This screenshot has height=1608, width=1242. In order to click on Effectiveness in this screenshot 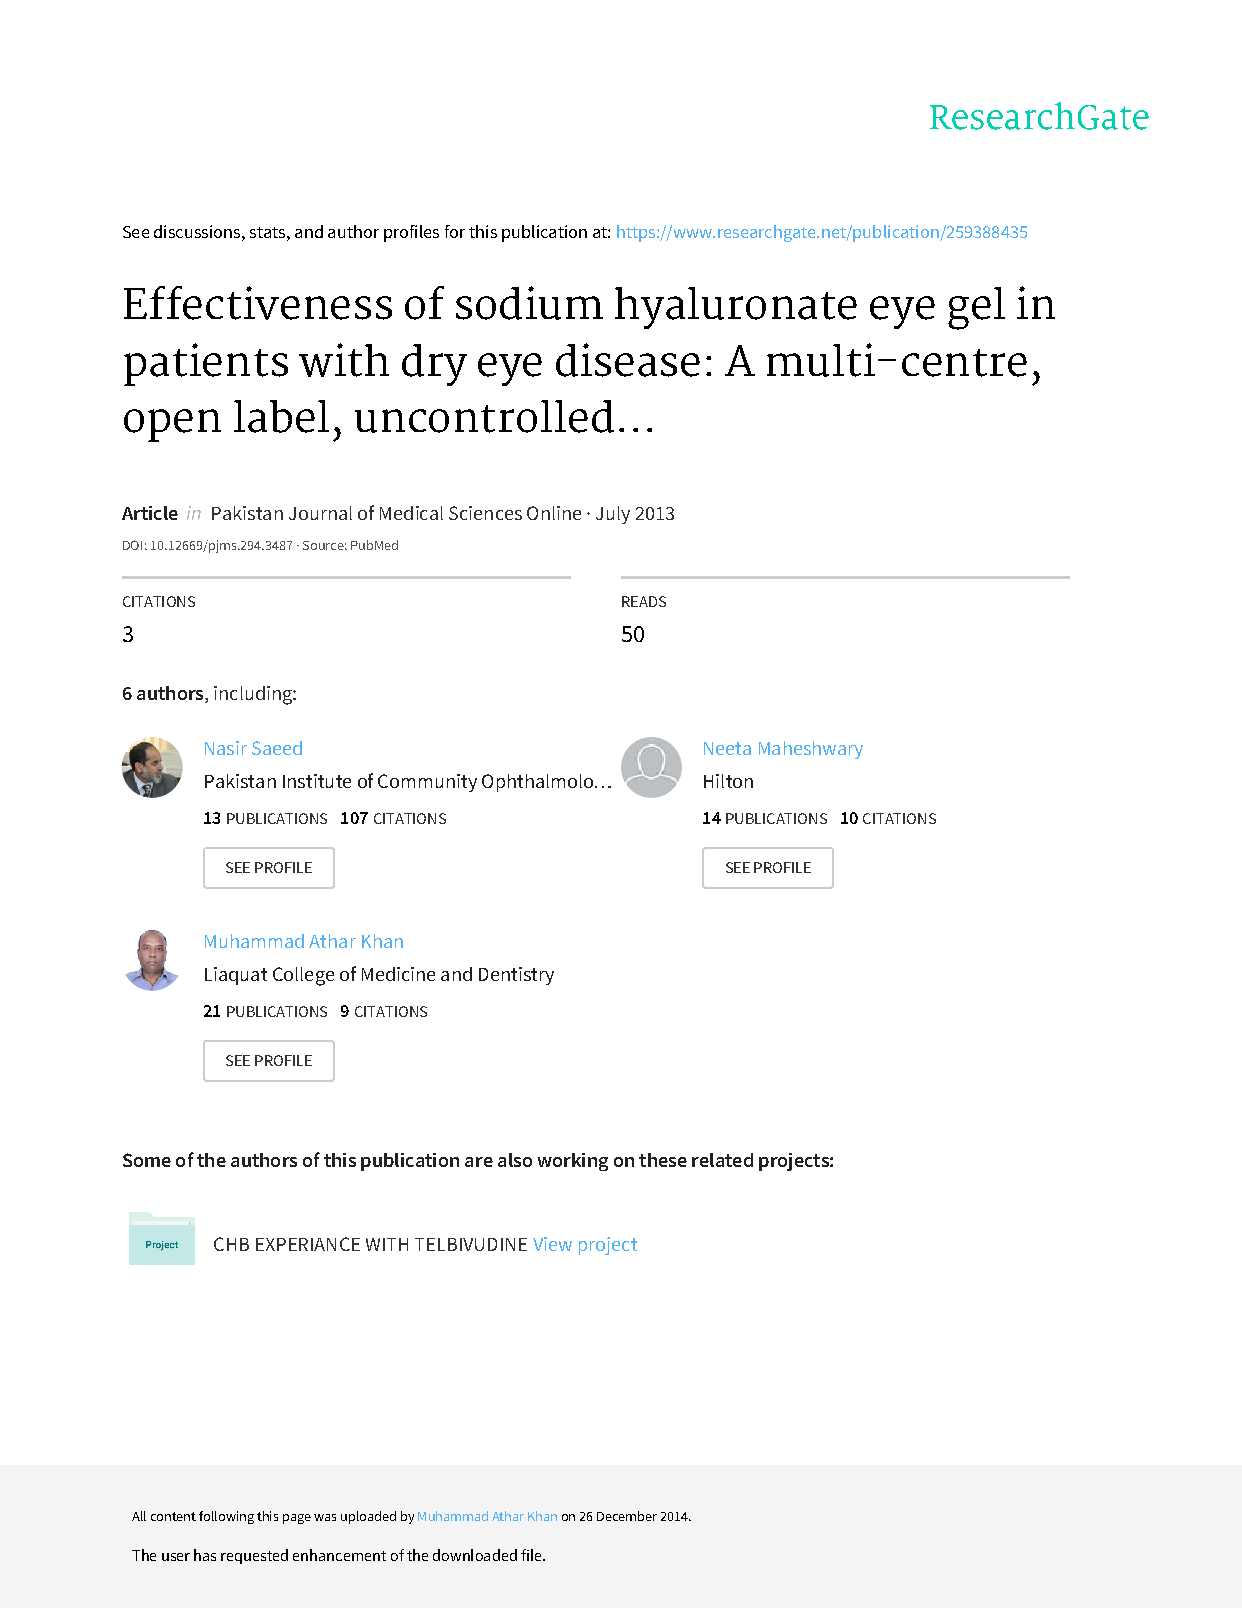, I will do `click(258, 303)`.
